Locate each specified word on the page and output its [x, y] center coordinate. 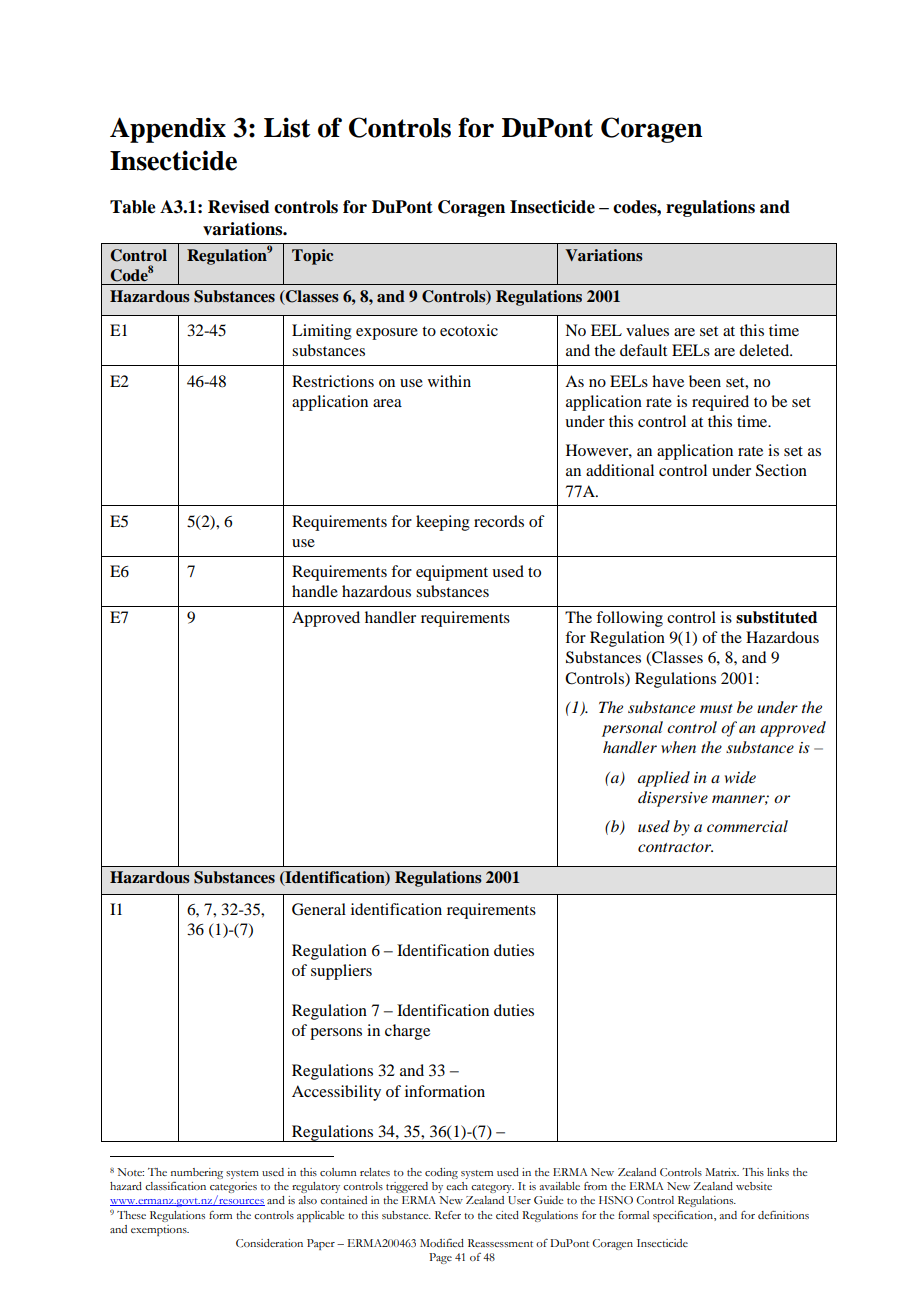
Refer [448, 1215]
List [287, 127]
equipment [452, 573]
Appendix [168, 130]
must [716, 708]
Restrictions [333, 381]
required [720, 403]
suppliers [341, 972]
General [319, 909]
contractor [675, 847]
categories [233, 1189]
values [647, 330]
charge [407, 1032]
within [449, 381]
